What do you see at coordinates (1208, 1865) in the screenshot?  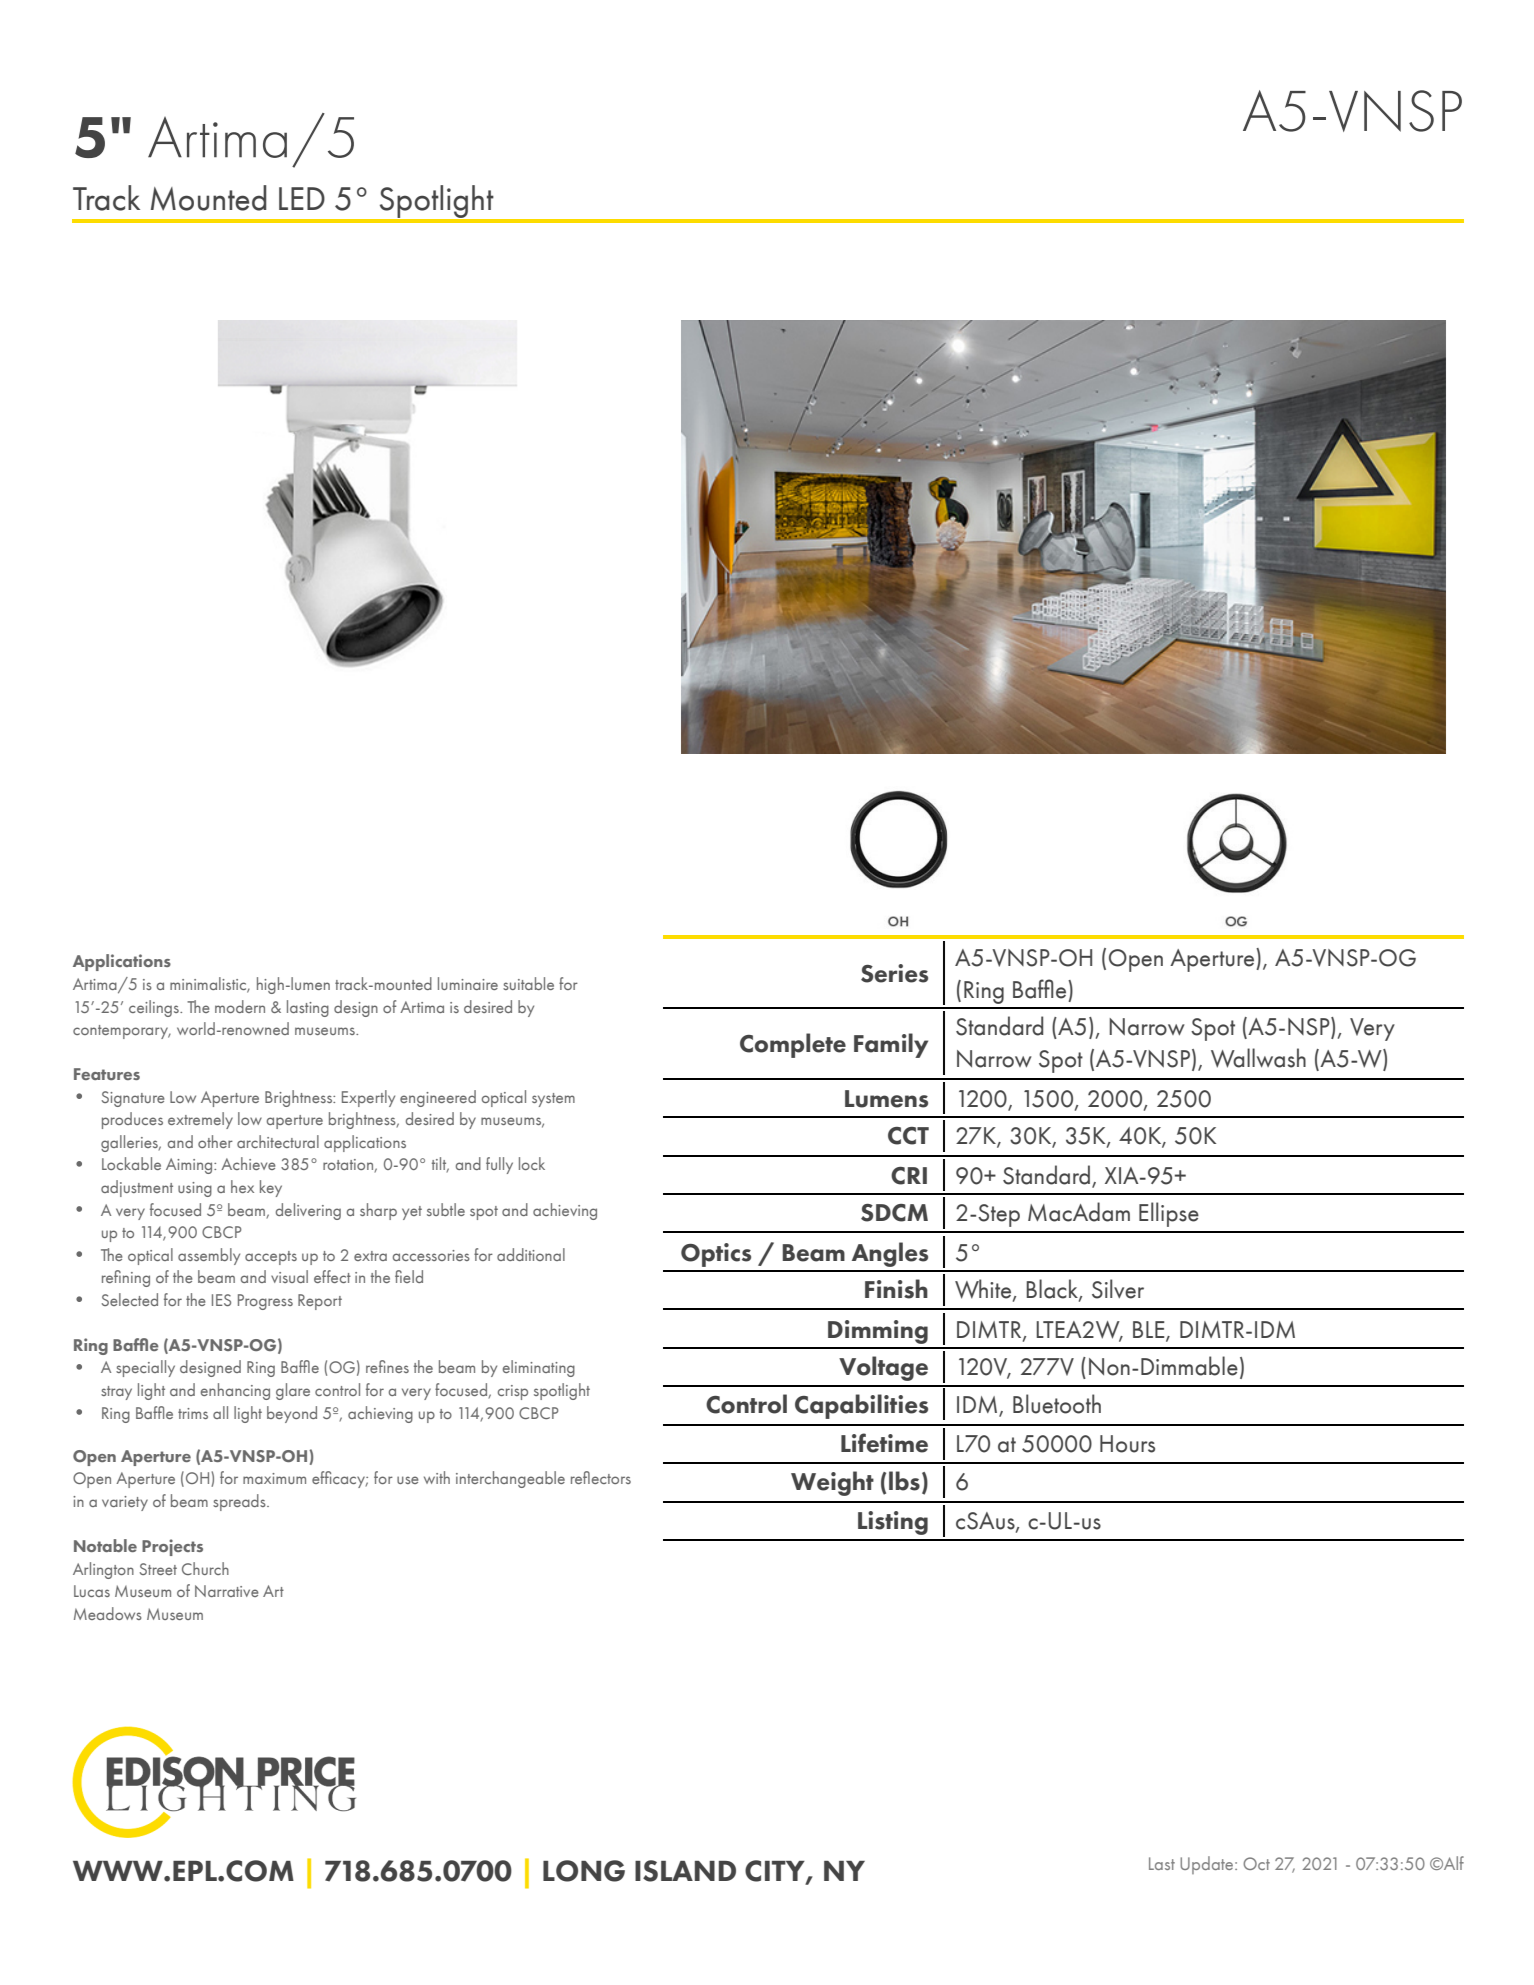 I see `Update` at bounding box center [1208, 1865].
